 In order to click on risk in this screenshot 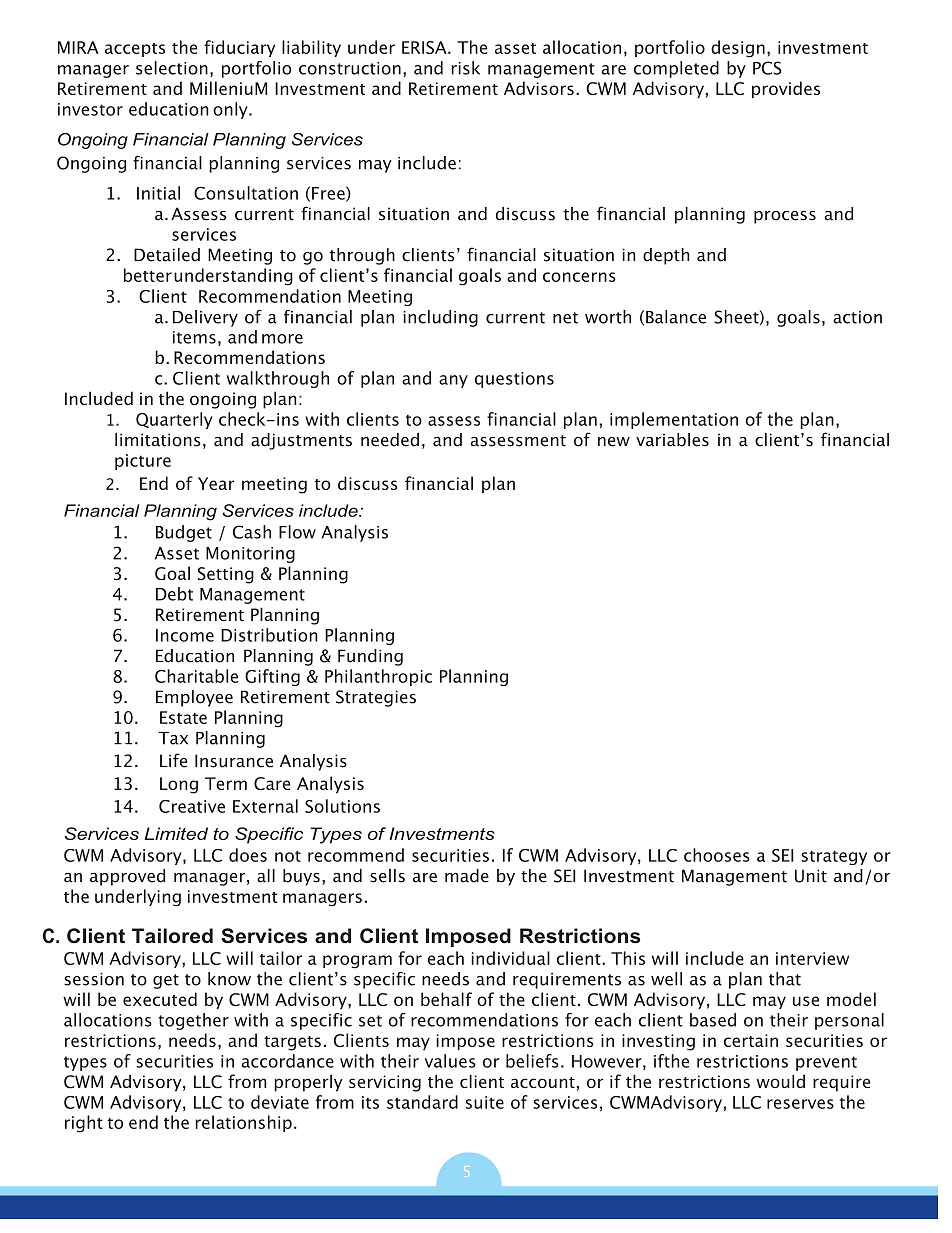, I will do `click(465, 68)`.
